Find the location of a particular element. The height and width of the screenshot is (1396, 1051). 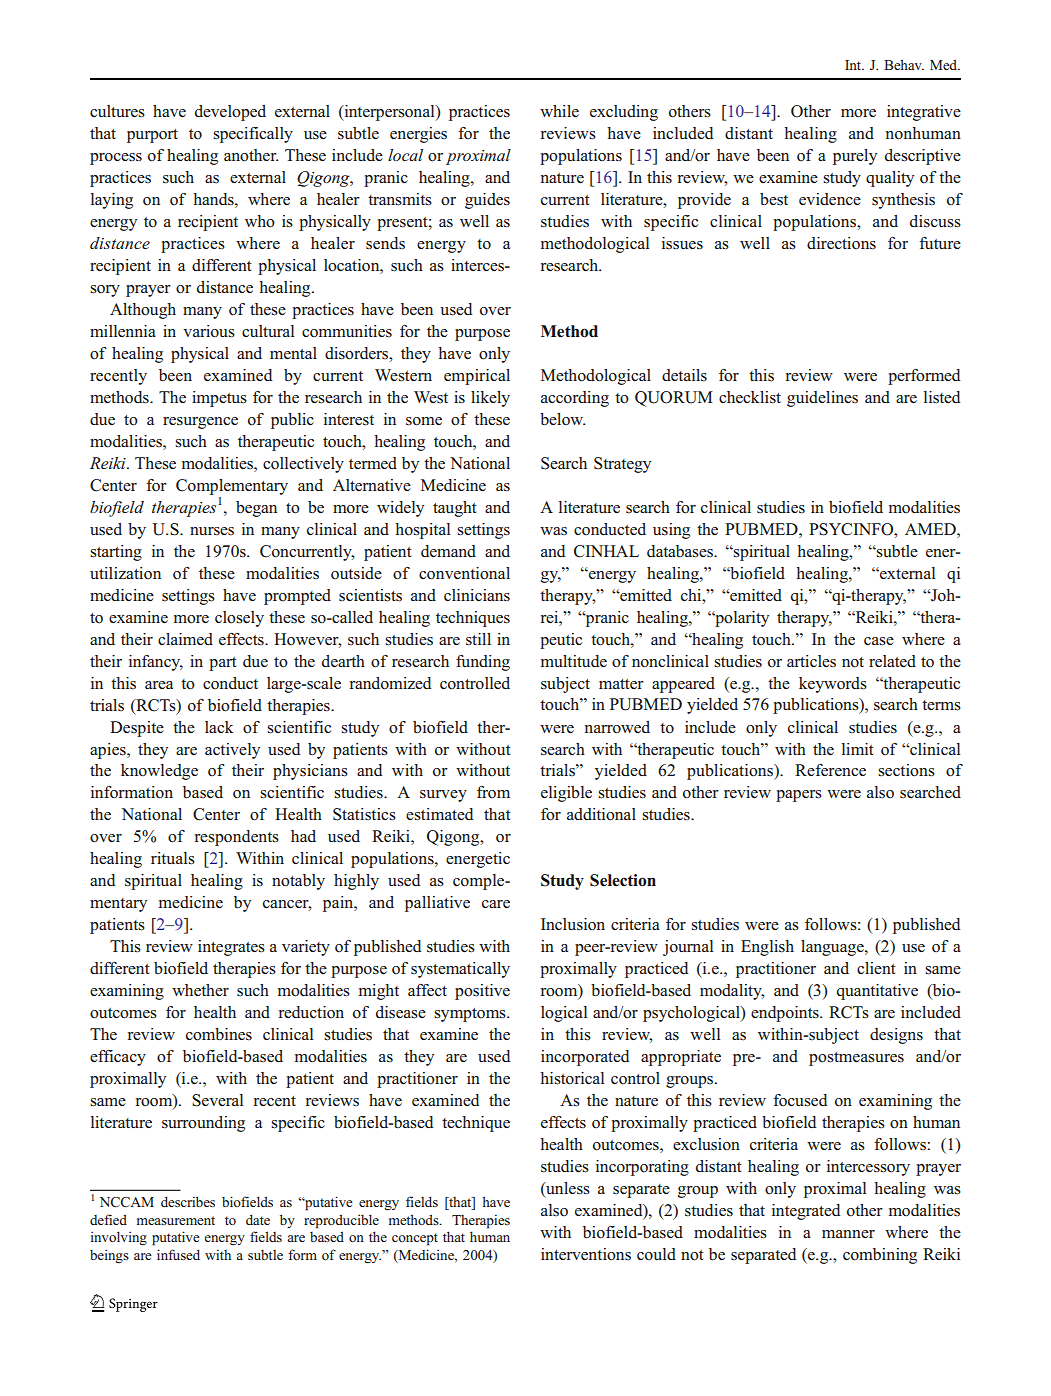

language is located at coordinates (833, 948).
